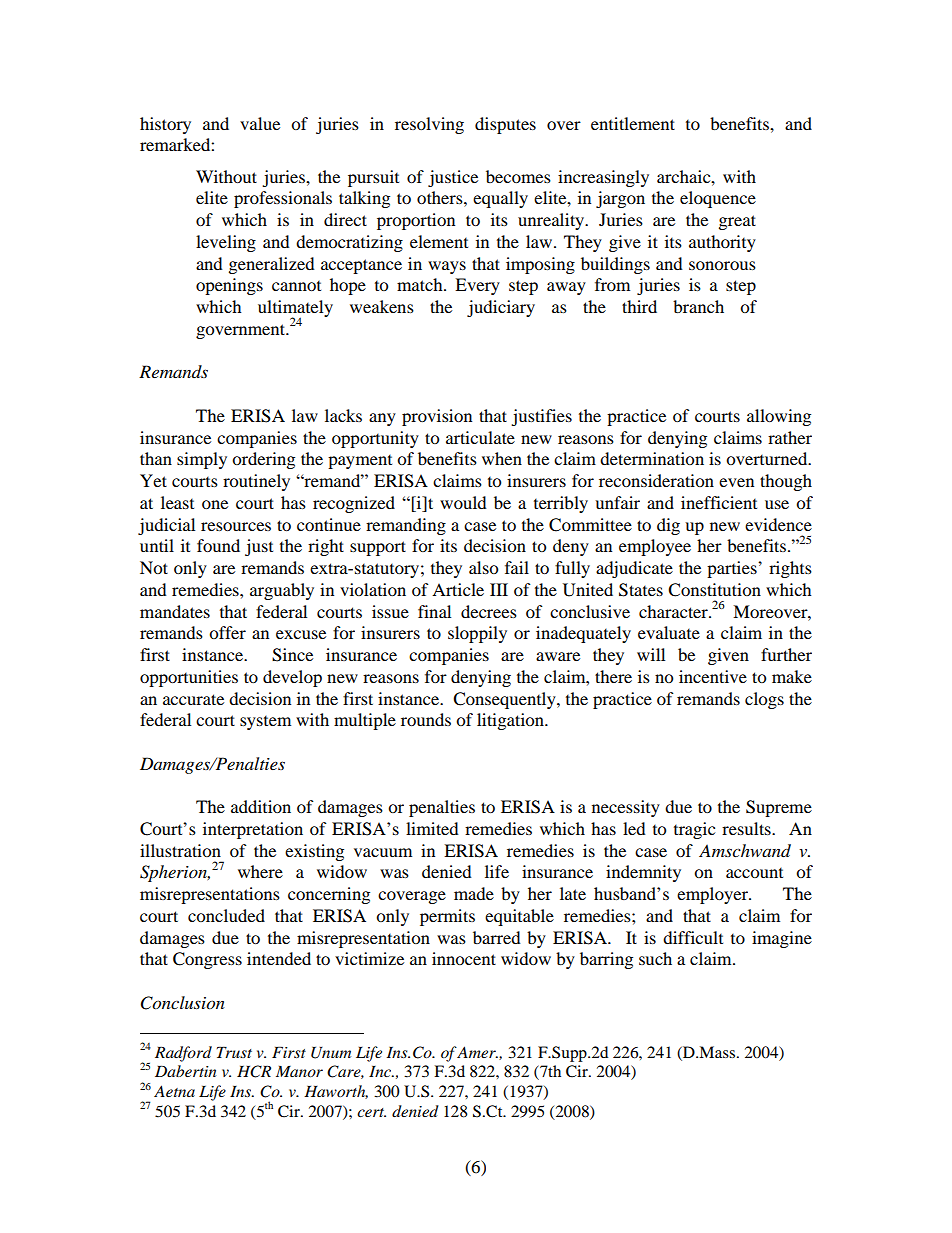  Describe the element at coordinates (260, 123) in the screenshot. I see `value` at that location.
